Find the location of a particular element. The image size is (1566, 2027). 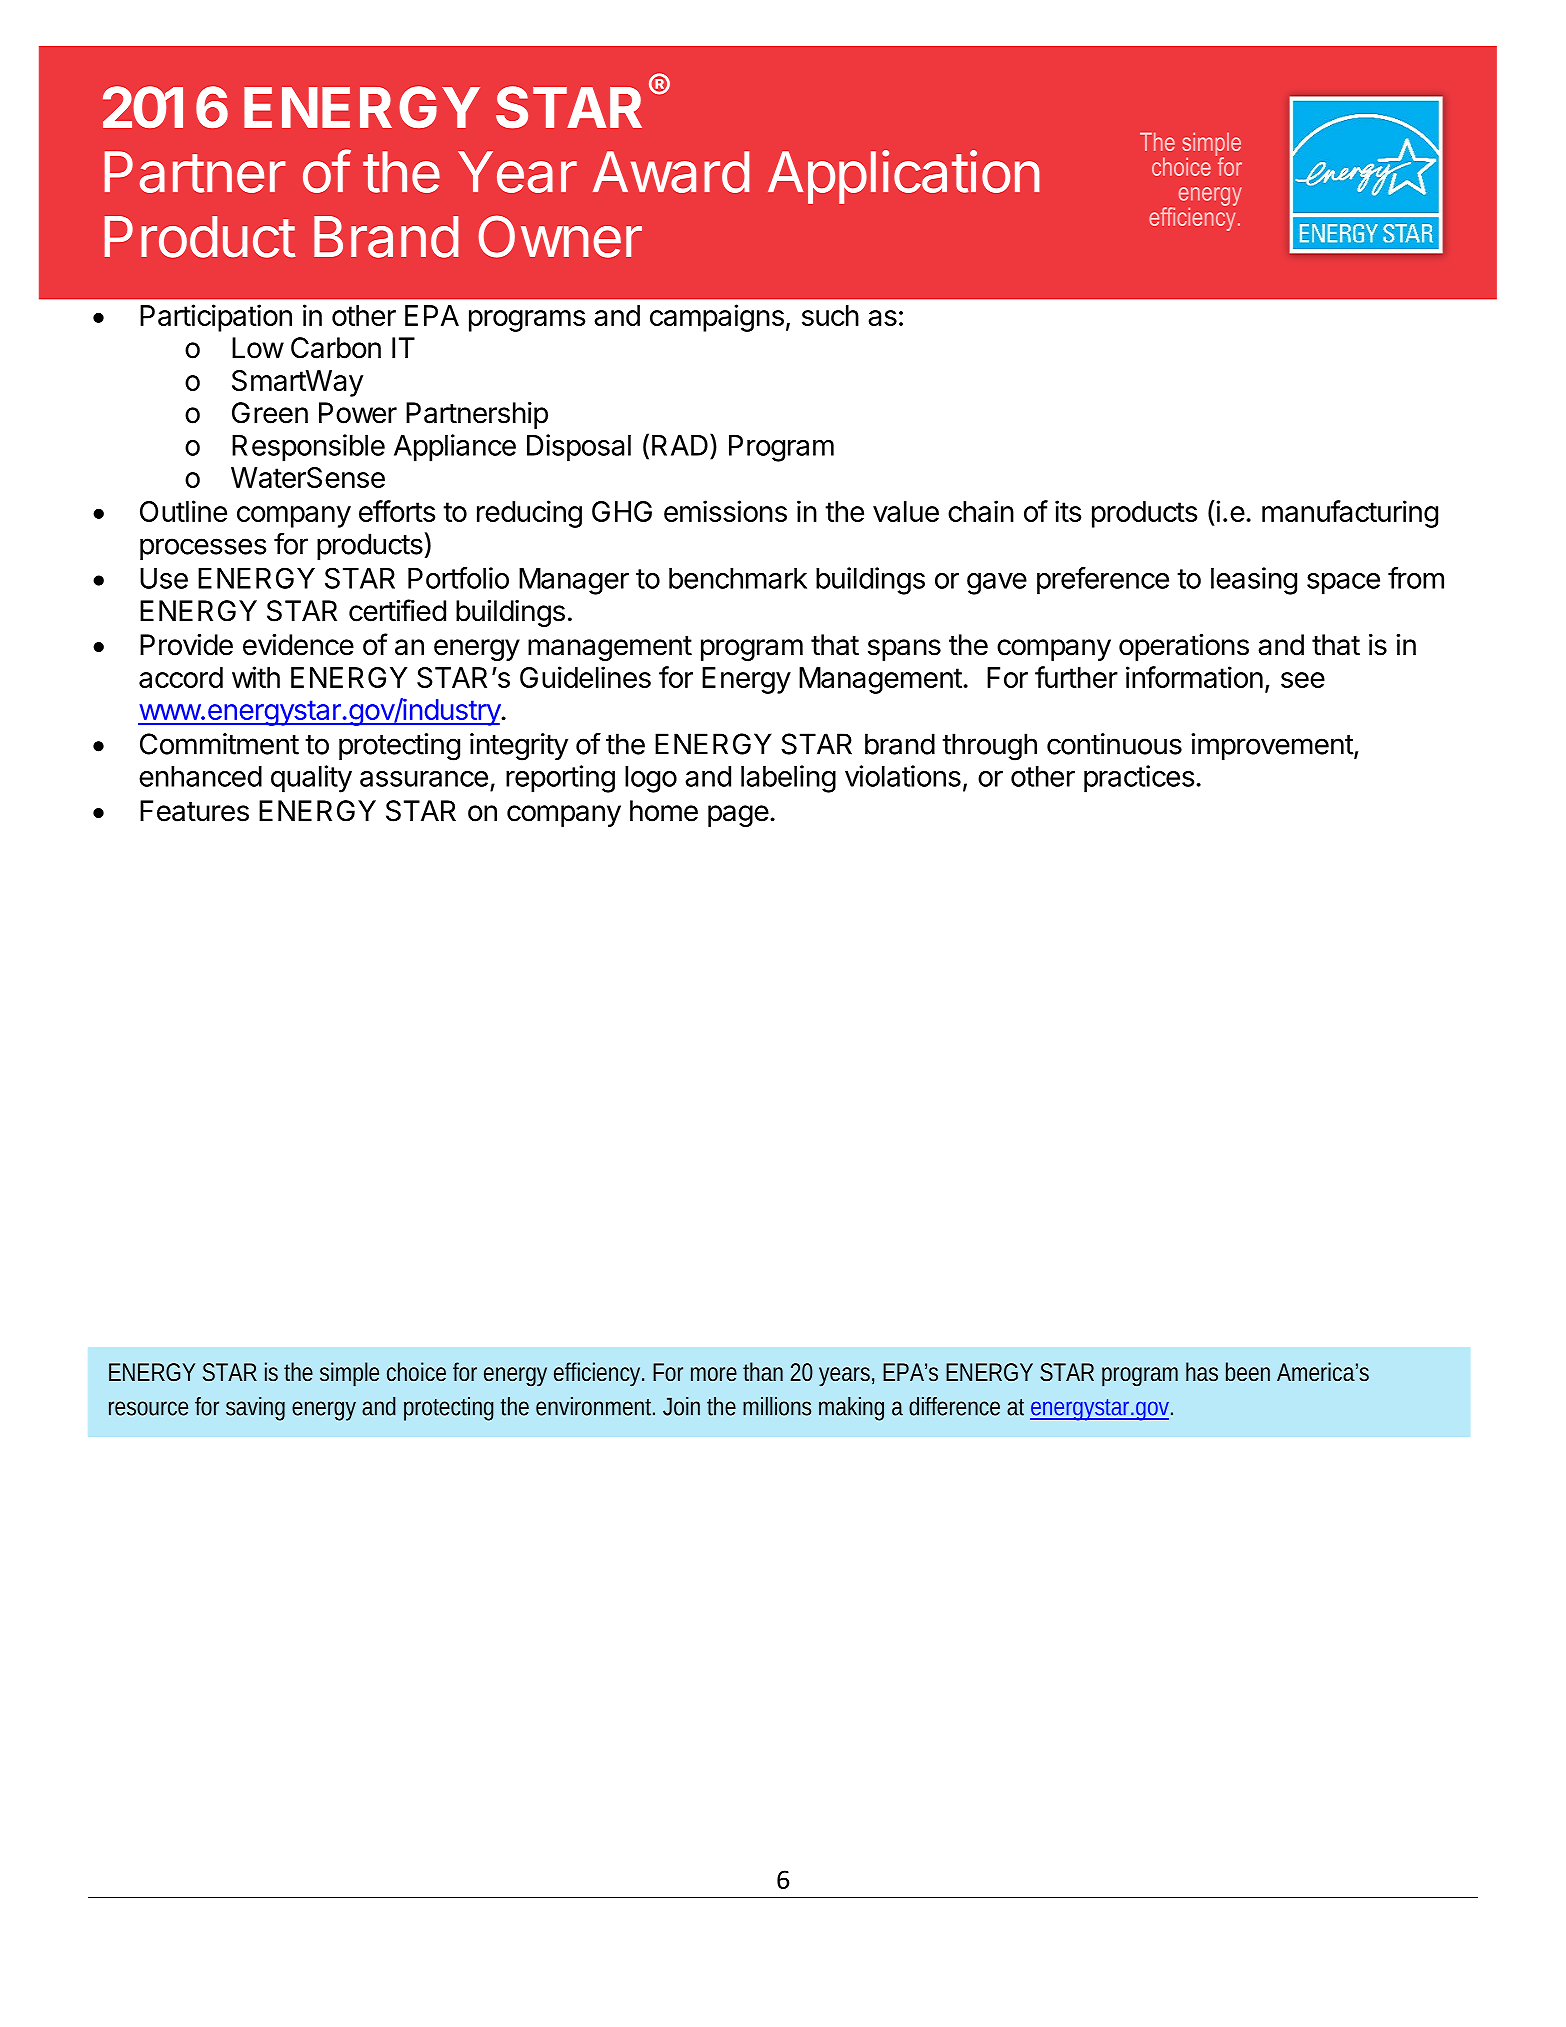

efforts is located at coordinates (397, 511).
